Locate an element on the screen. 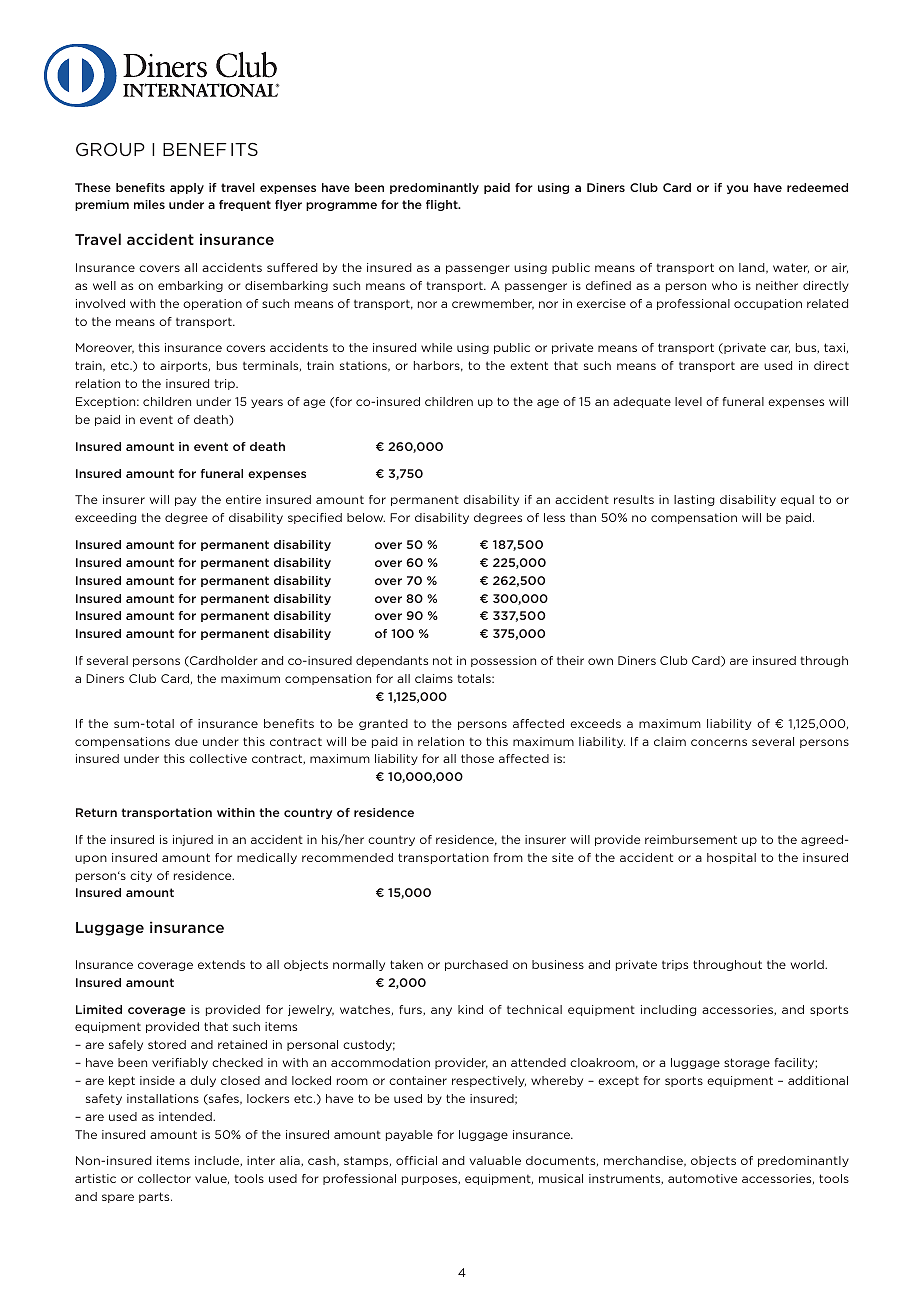  you is located at coordinates (737, 189).
